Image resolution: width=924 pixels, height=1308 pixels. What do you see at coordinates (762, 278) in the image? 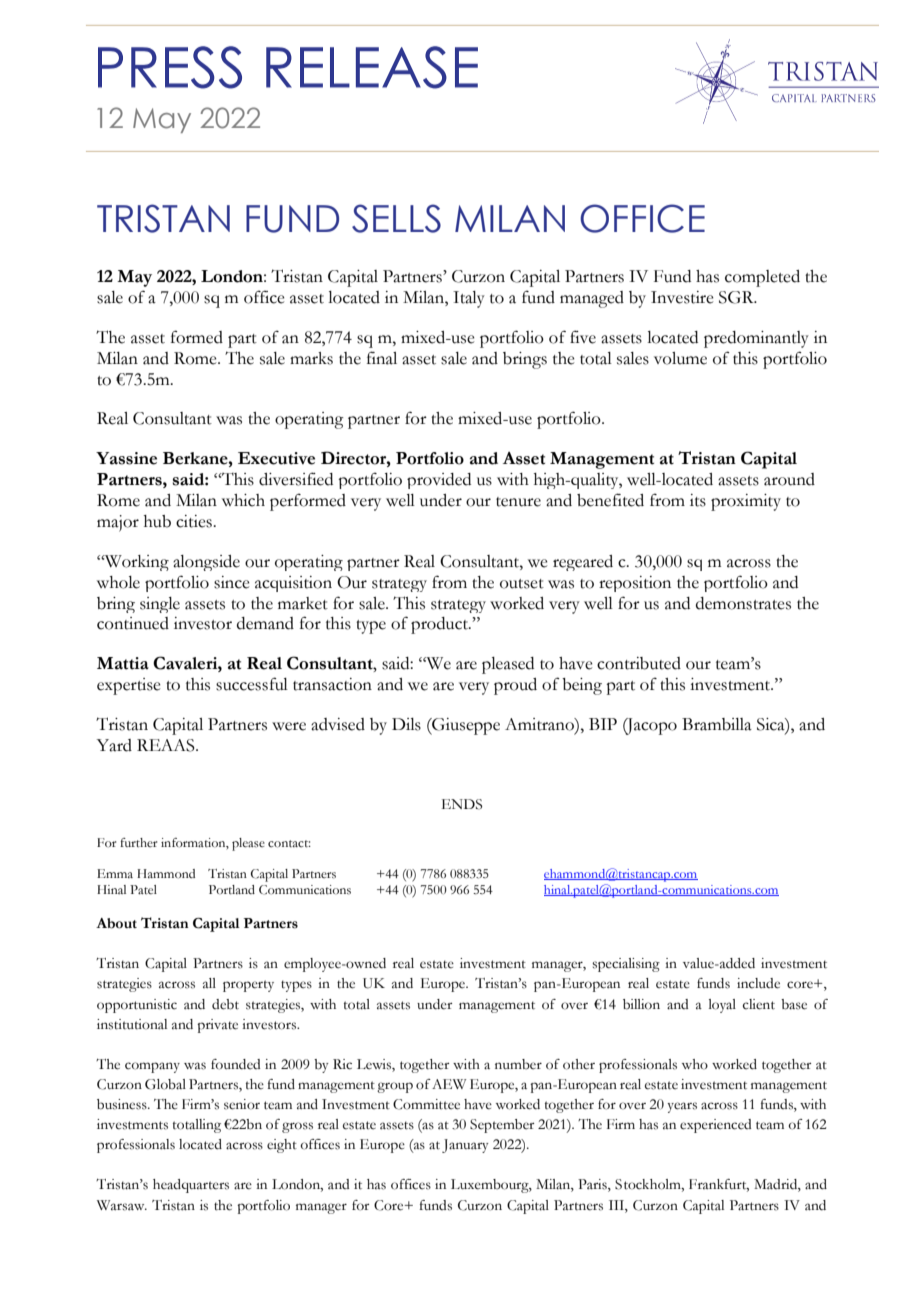
I see `completed` at bounding box center [762, 278].
